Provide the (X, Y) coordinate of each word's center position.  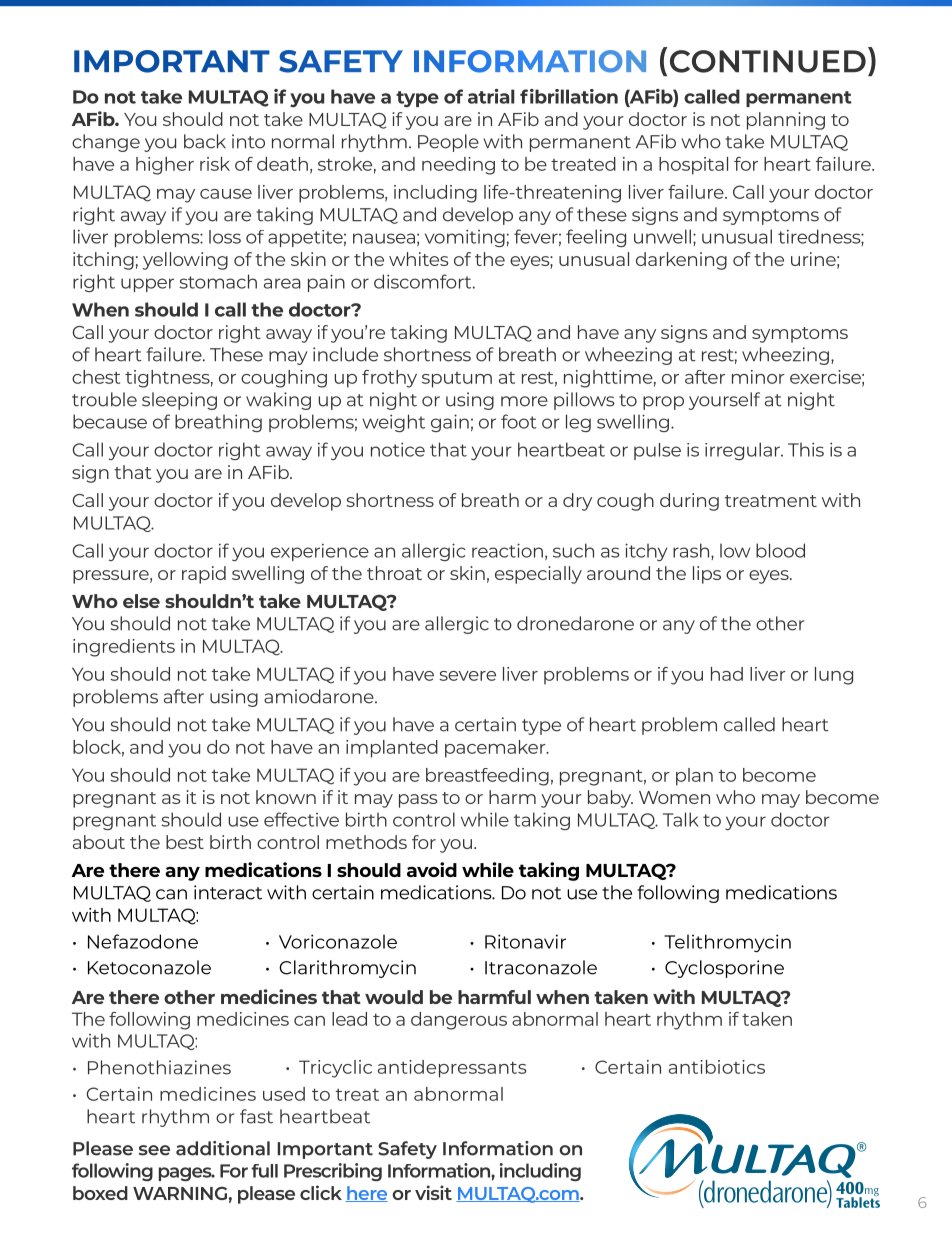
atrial (491, 96)
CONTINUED (768, 61)
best (185, 842)
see (154, 1150)
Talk (681, 819)
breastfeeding (487, 777)
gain (450, 423)
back (205, 141)
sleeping (179, 401)
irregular (743, 451)
